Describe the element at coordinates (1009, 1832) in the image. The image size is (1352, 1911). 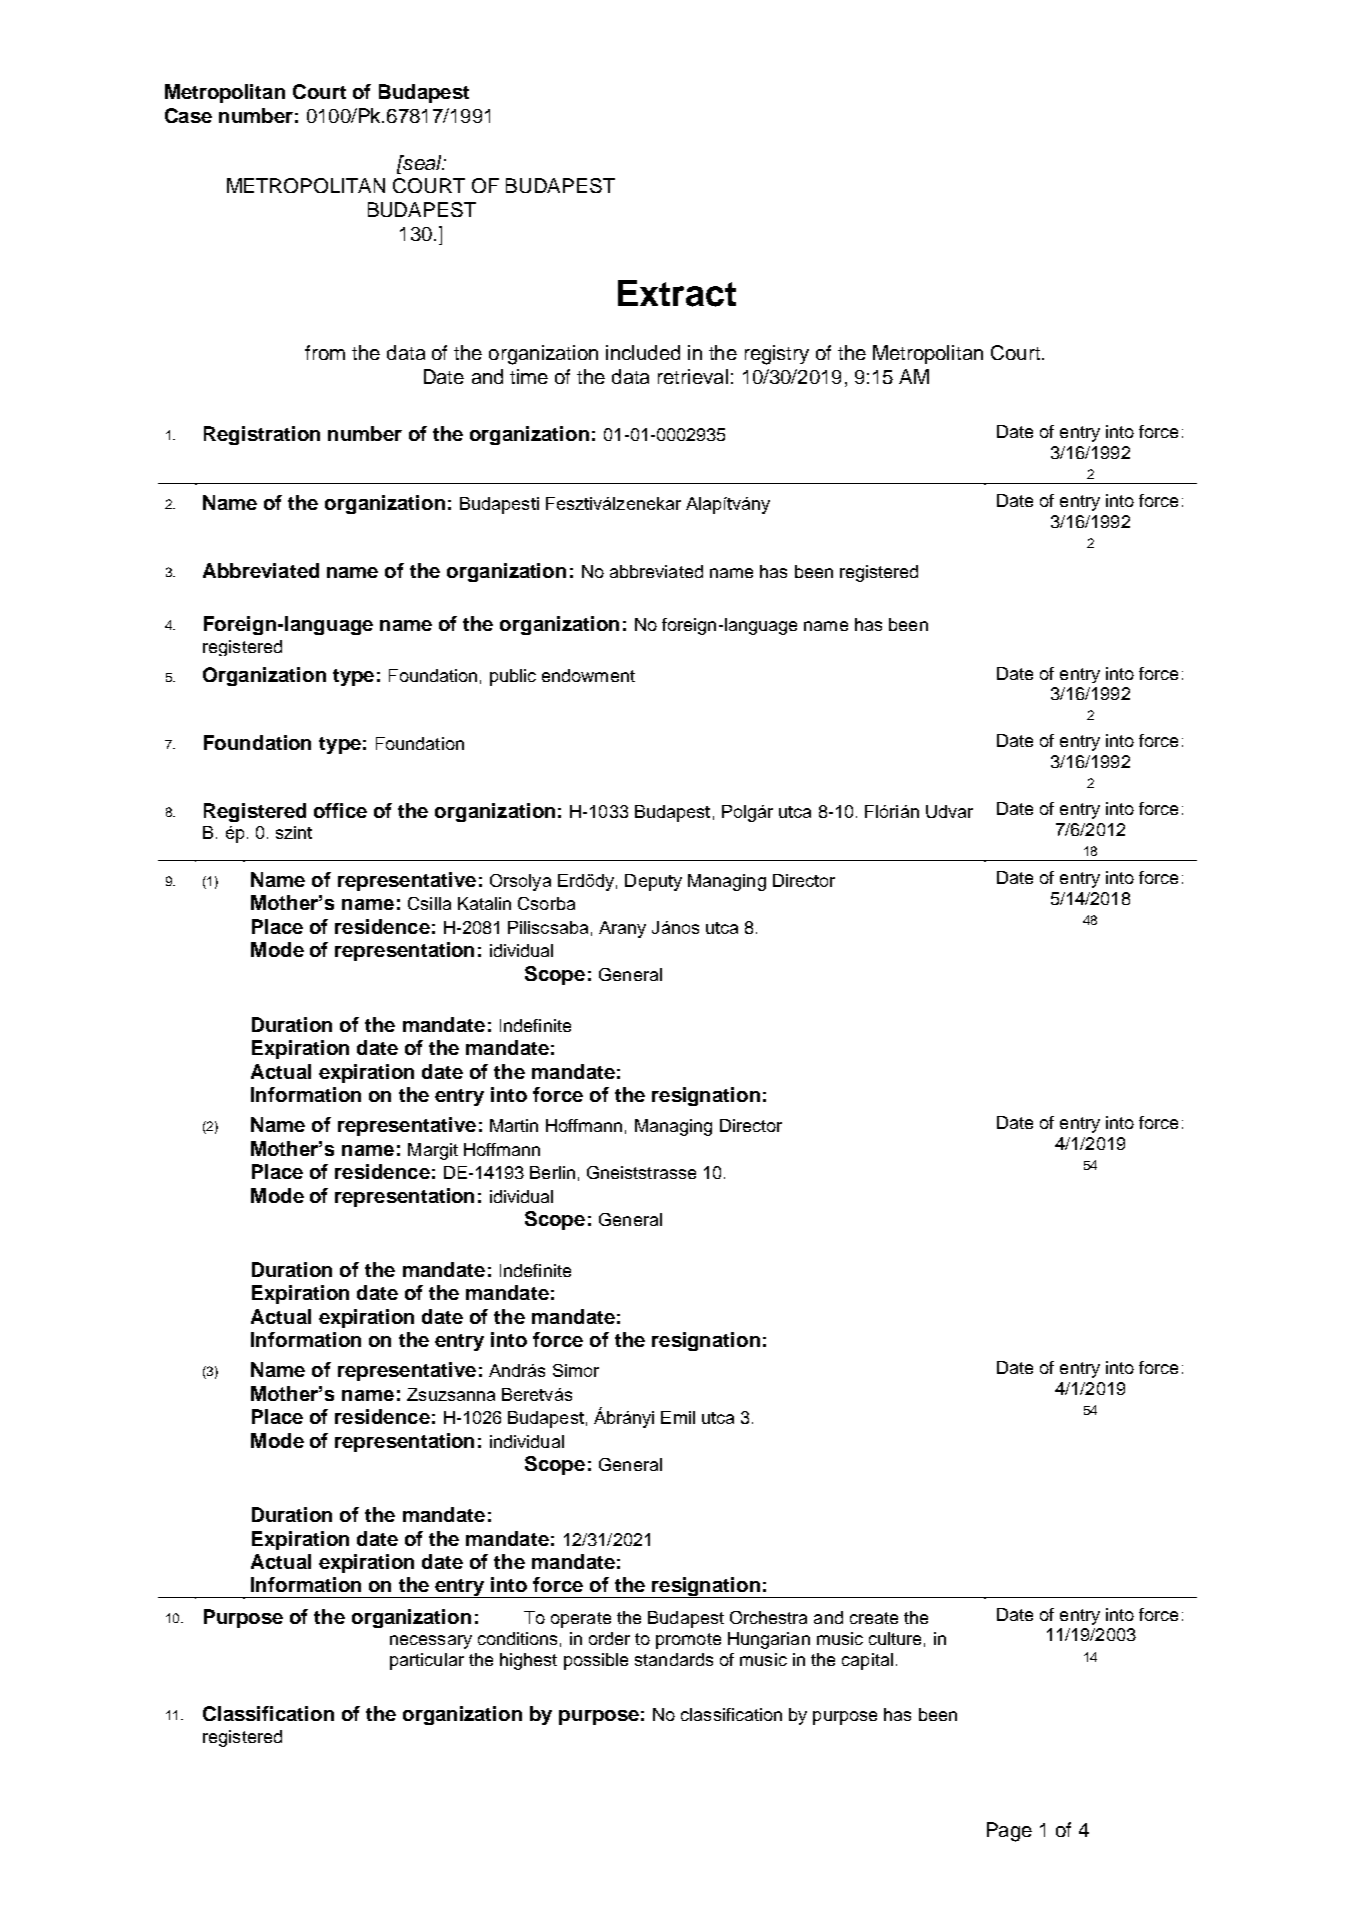
I see `Page` at that location.
